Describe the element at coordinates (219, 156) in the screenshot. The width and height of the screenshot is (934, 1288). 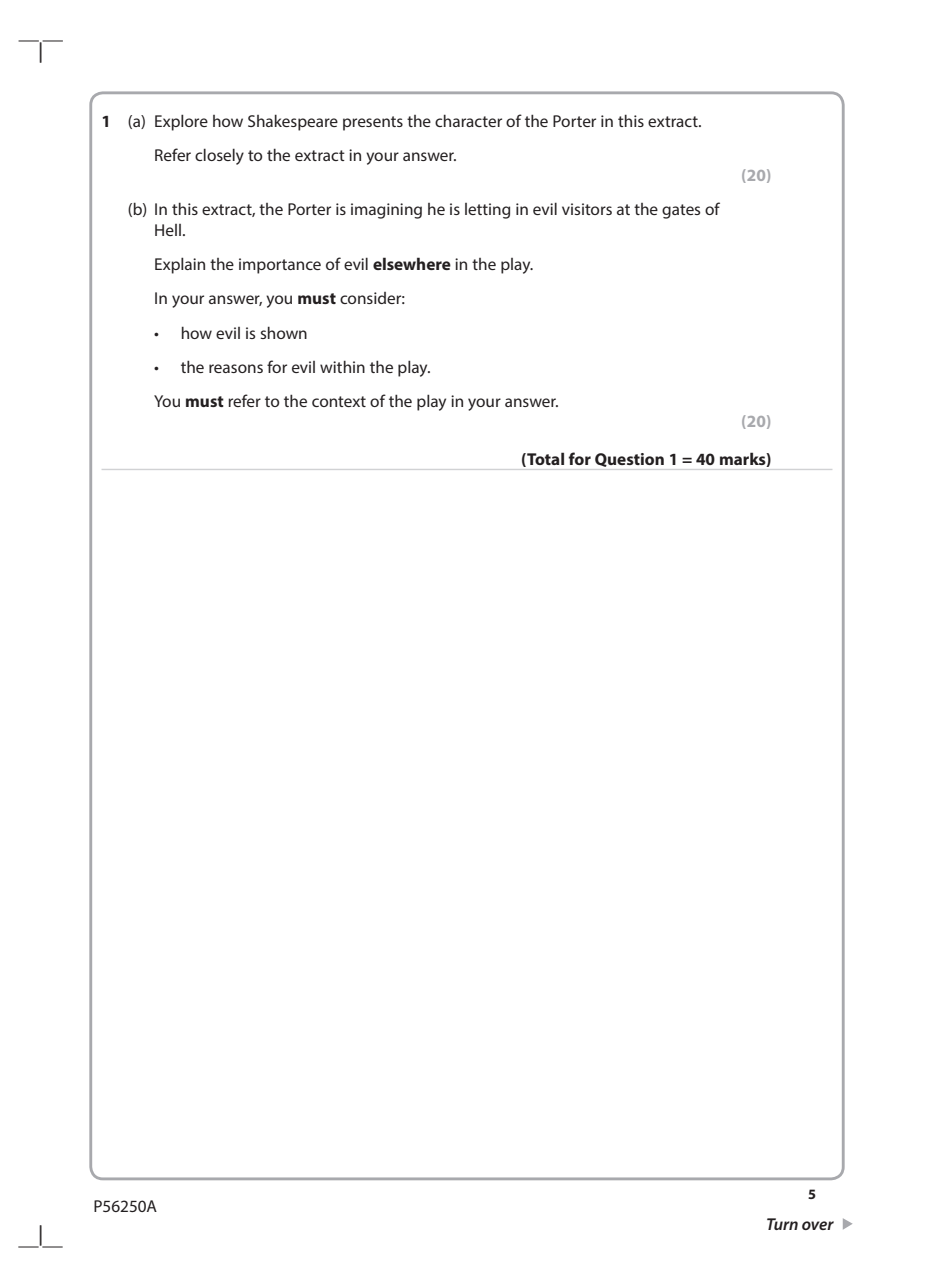
I see `closely` at that location.
